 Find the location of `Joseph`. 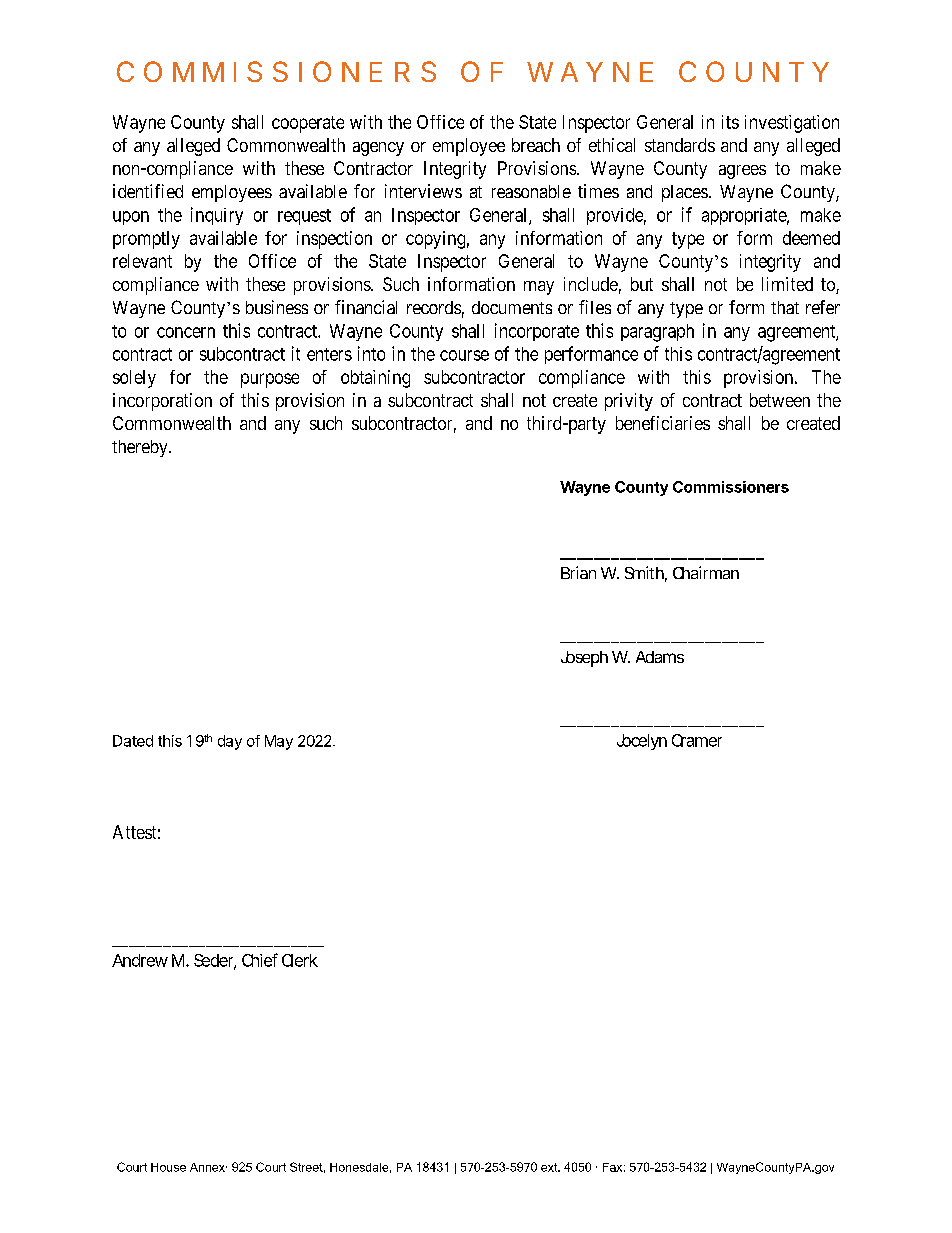

Joseph is located at coordinates (584, 659).
